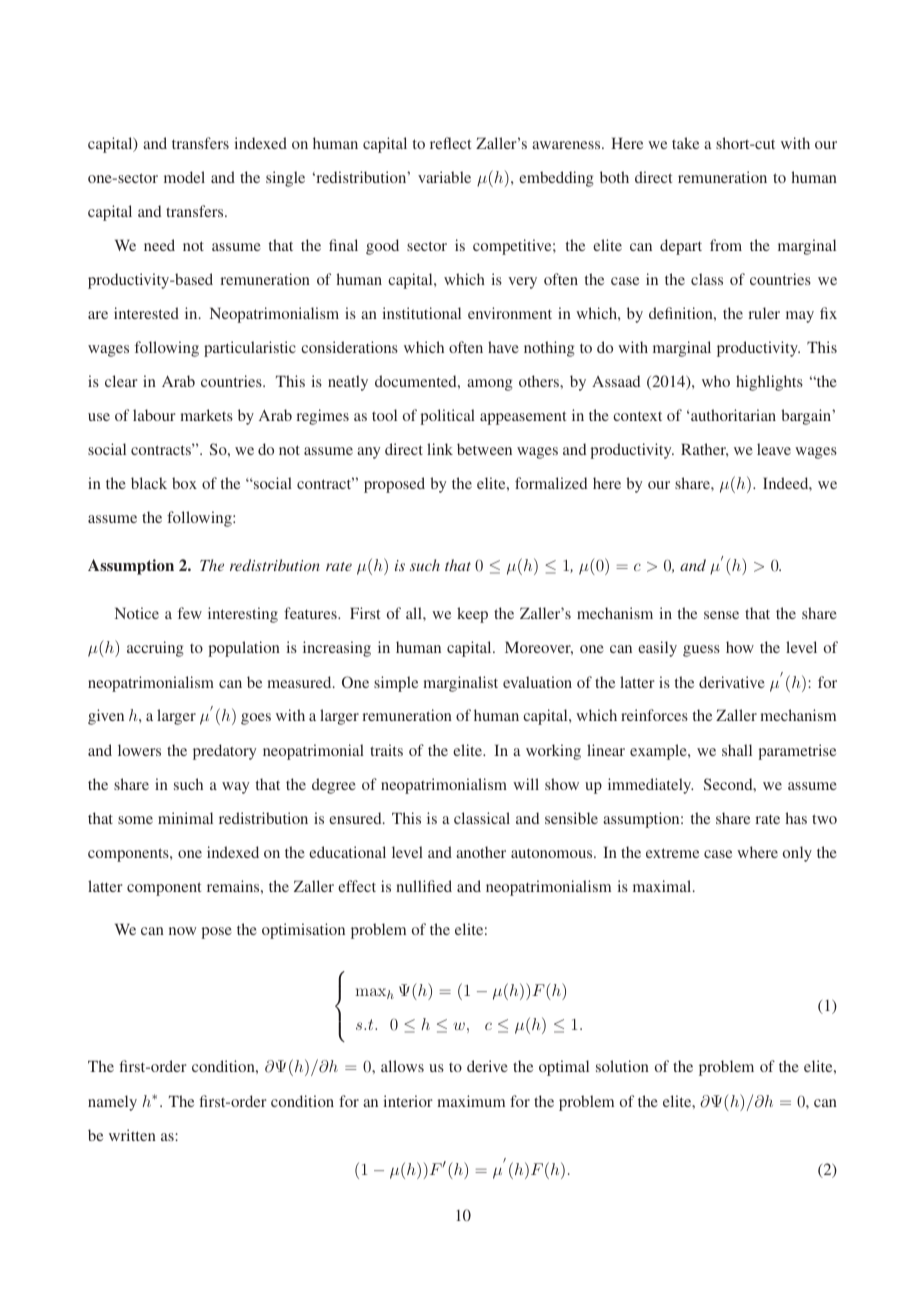 This screenshot has height=1308, width=924. I want to click on accruing, so click(155, 649).
